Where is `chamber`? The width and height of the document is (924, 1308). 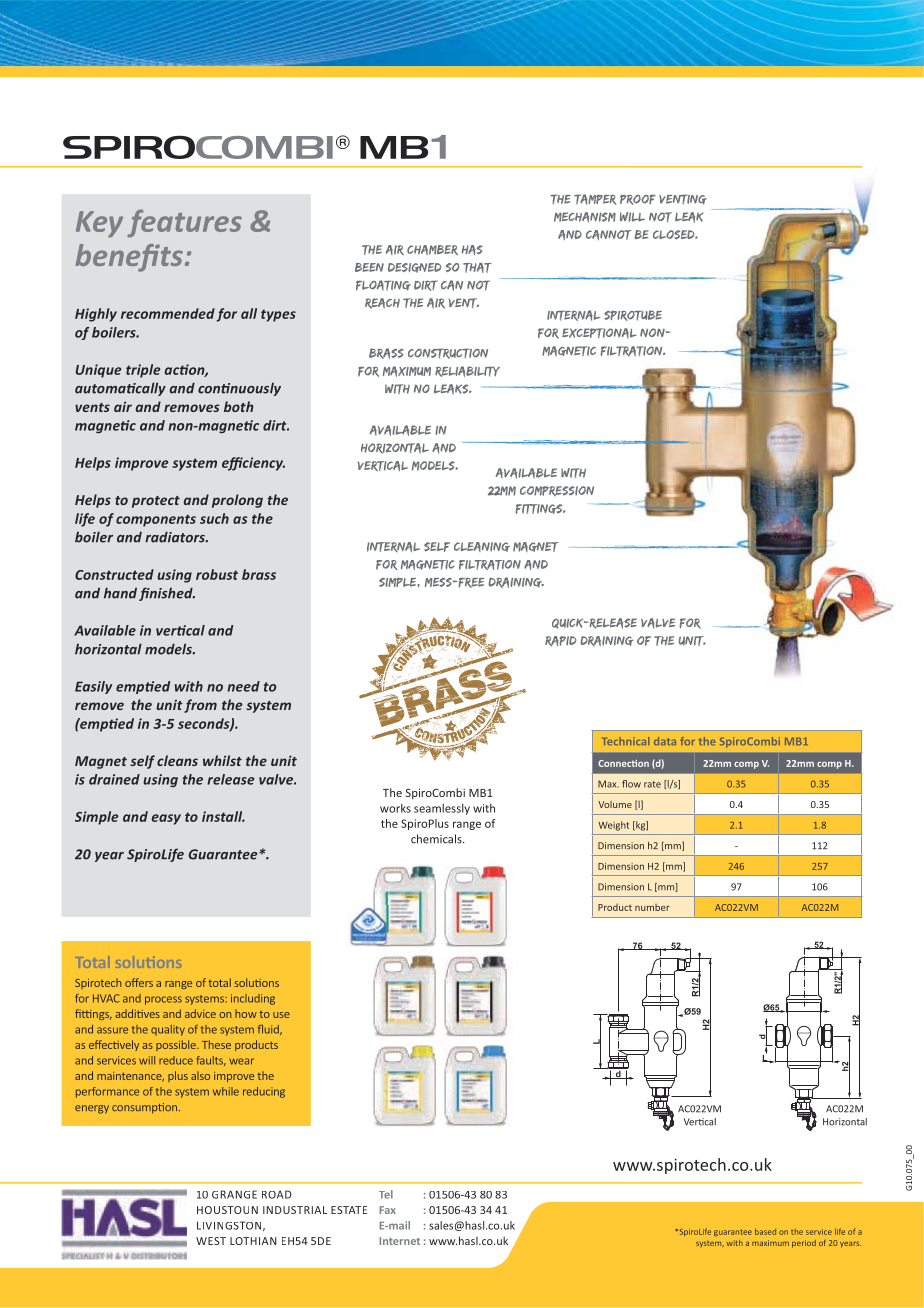
chamber is located at coordinates (432, 250).
